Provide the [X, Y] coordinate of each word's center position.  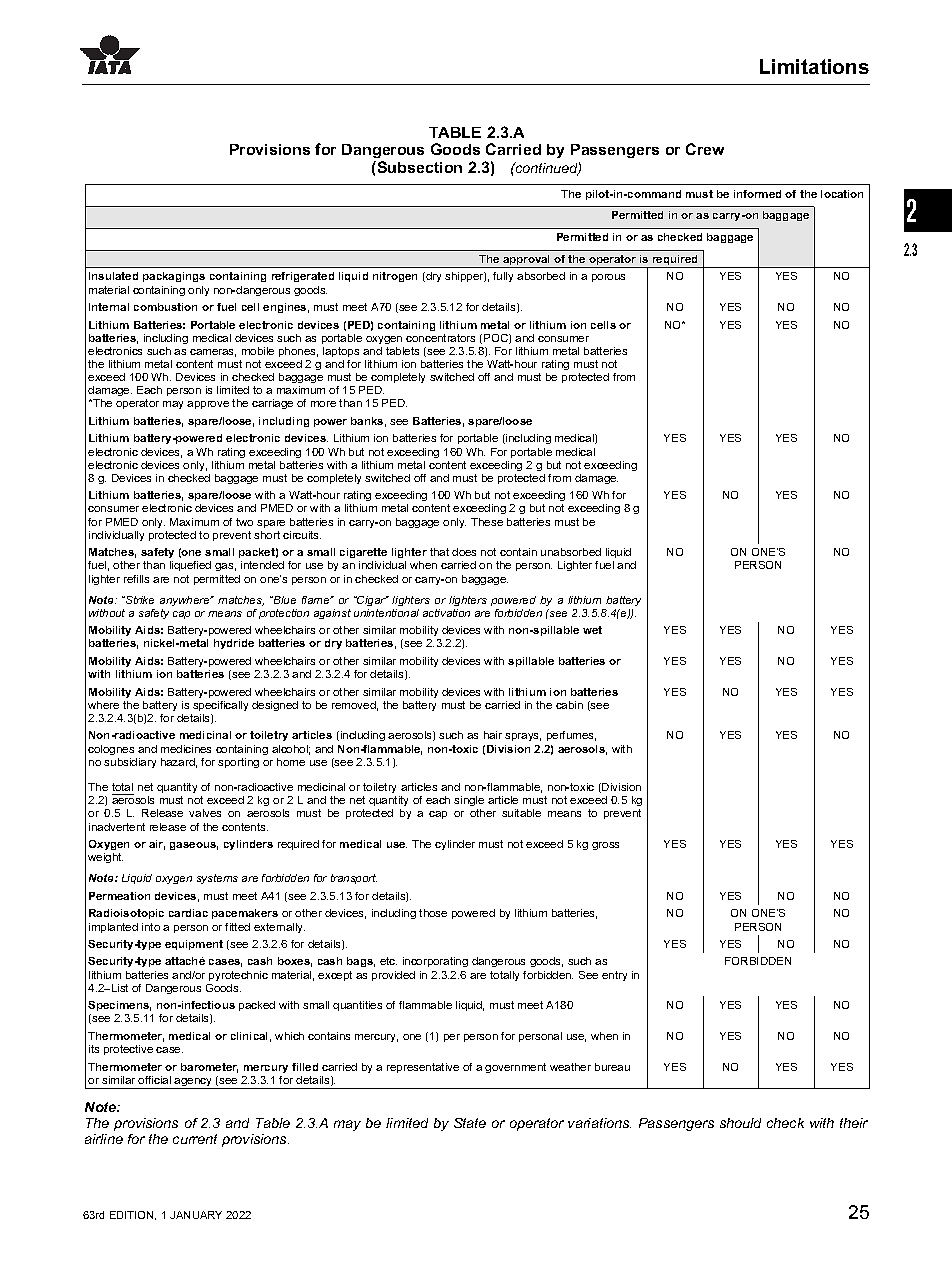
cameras [213, 353]
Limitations [814, 66]
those [433, 913]
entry [614, 976]
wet [592, 630]
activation [446, 613]
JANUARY [196, 1215]
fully [503, 277]
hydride [234, 644]
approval [527, 261]
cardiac [188, 913]
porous [608, 278]
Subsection [418, 167]
